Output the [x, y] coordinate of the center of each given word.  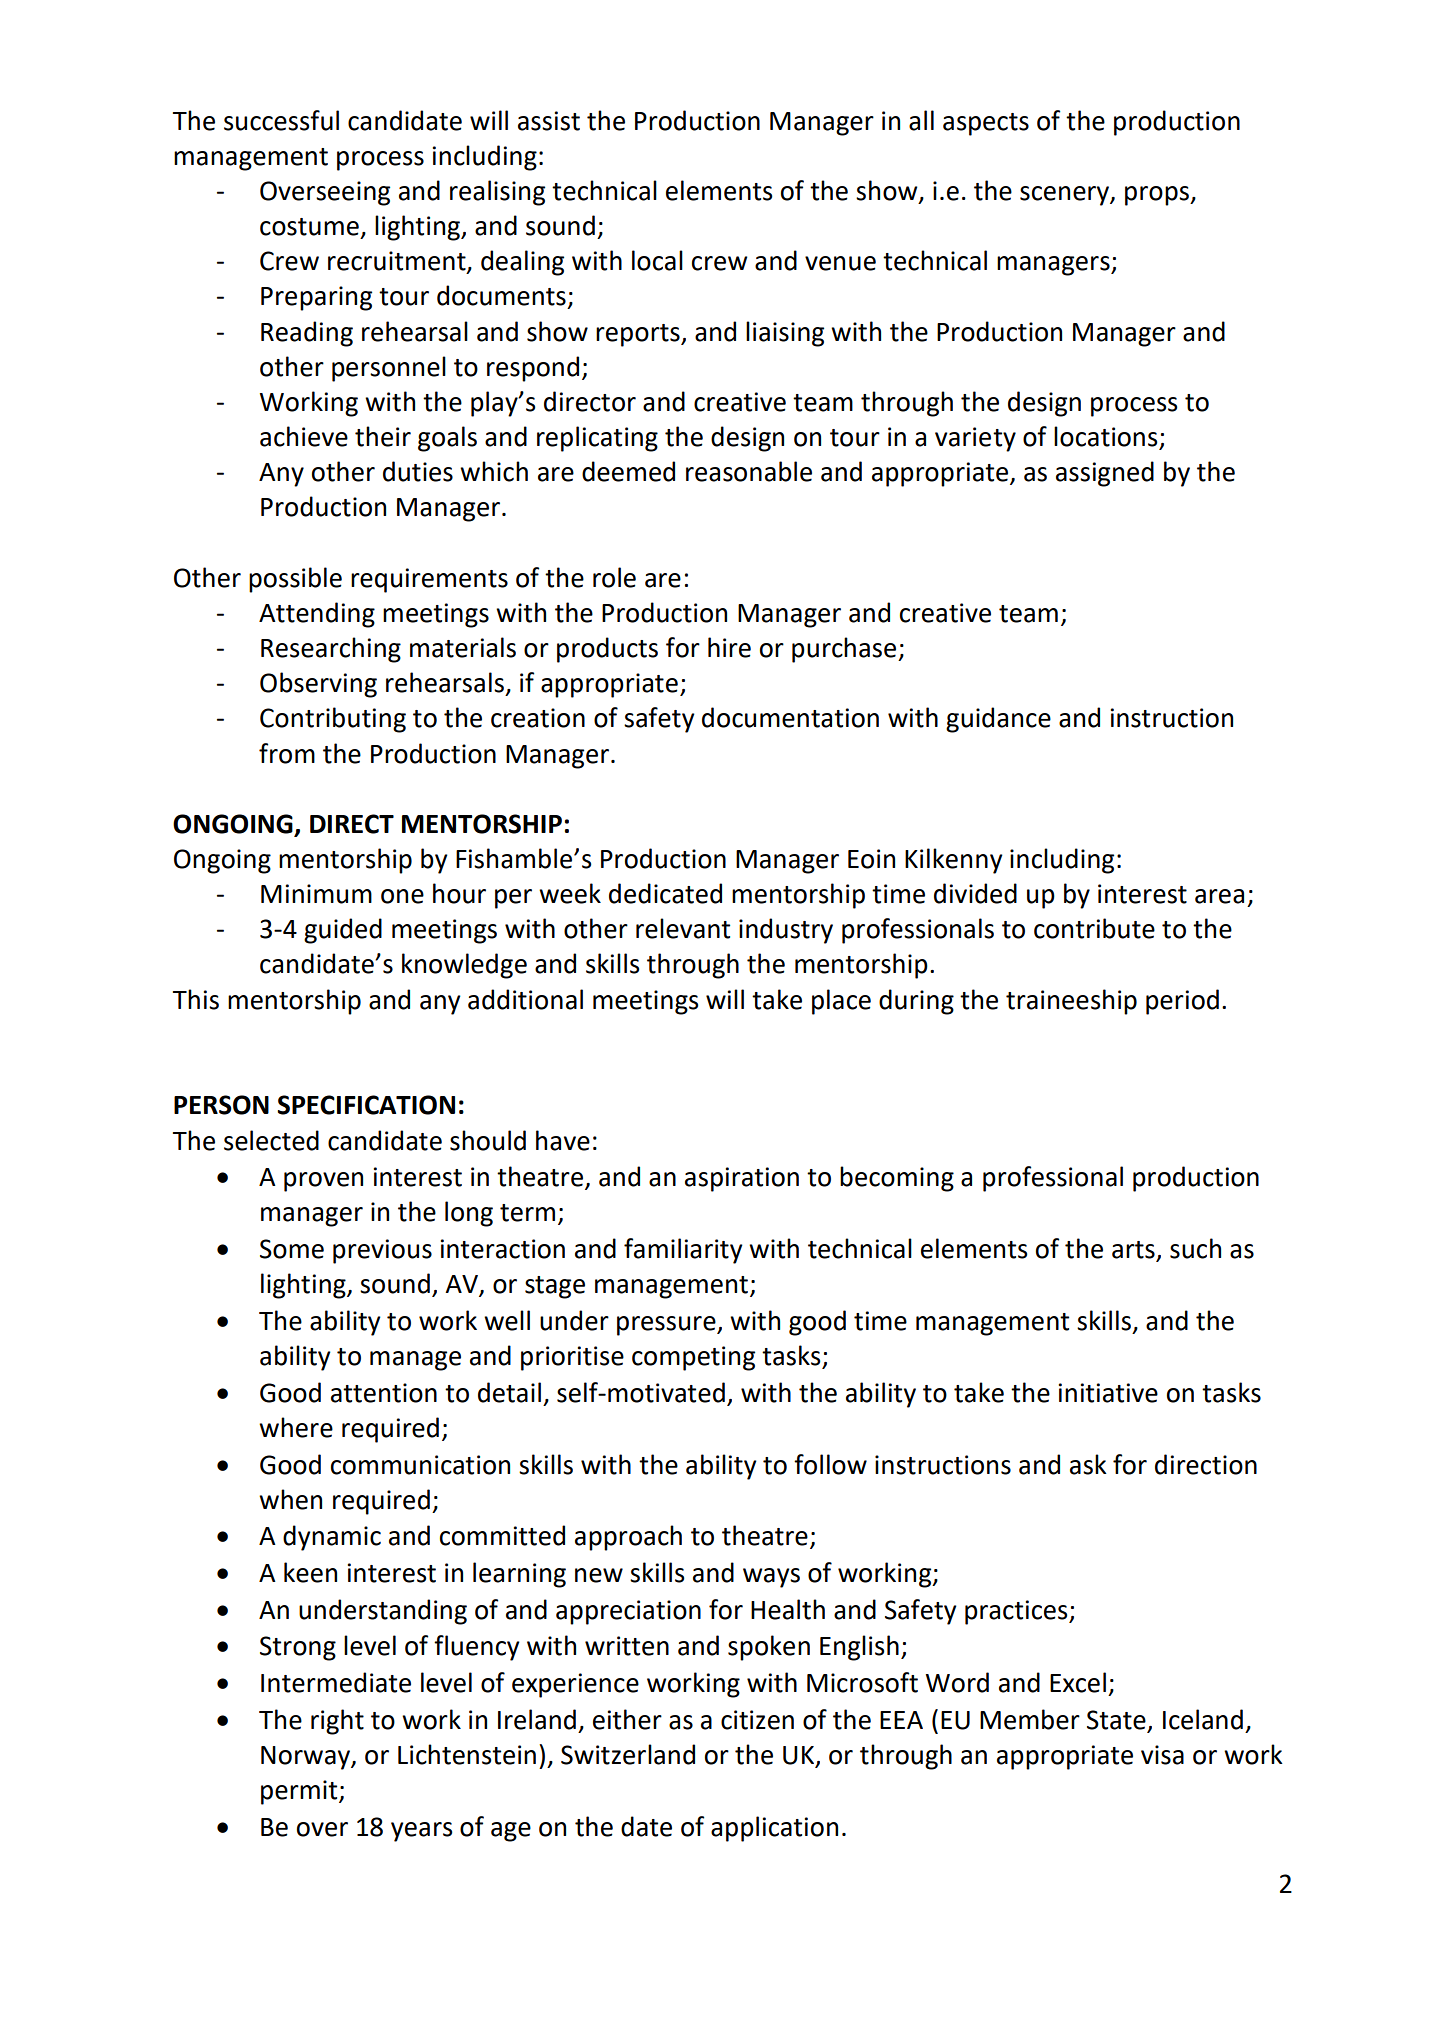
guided [343, 931]
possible [295, 580]
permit [300, 1792]
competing [693, 1358]
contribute [1094, 928]
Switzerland [628, 1754]
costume [309, 227]
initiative [1108, 1393]
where [296, 1427]
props [1158, 196]
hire [729, 647]
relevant [683, 928]
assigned [1105, 474]
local [657, 260]
